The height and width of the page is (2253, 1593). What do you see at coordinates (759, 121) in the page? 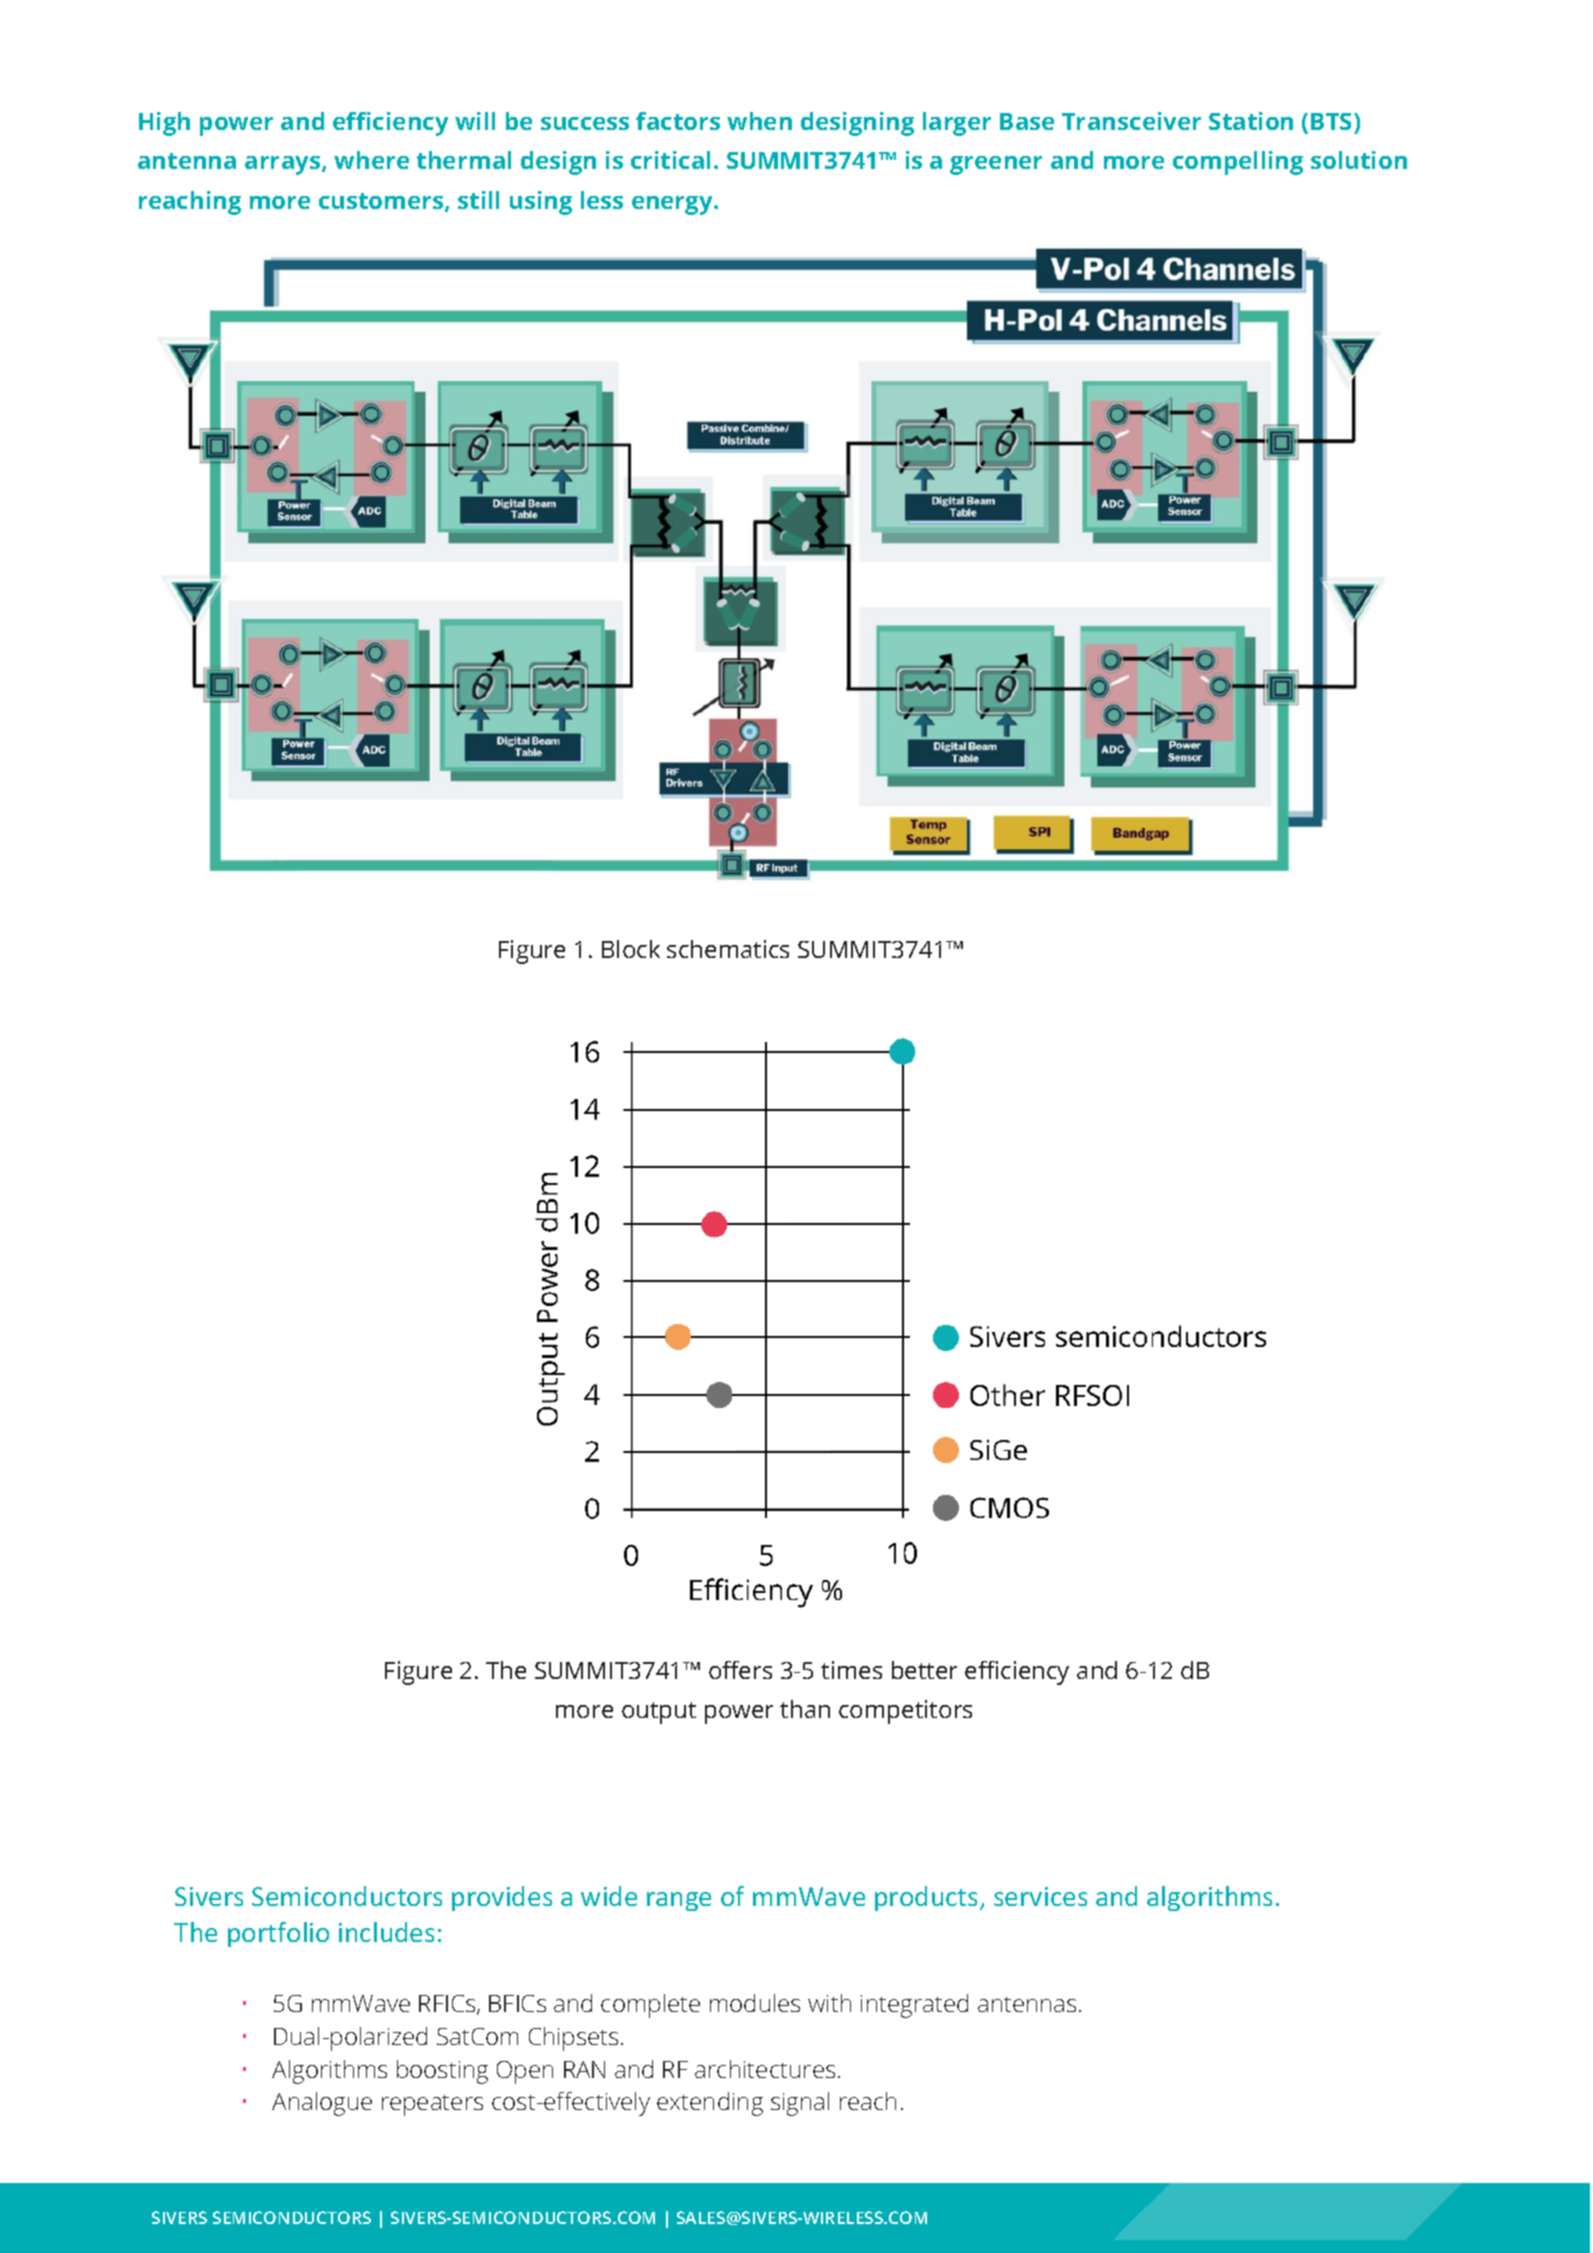
I see `when` at bounding box center [759, 121].
